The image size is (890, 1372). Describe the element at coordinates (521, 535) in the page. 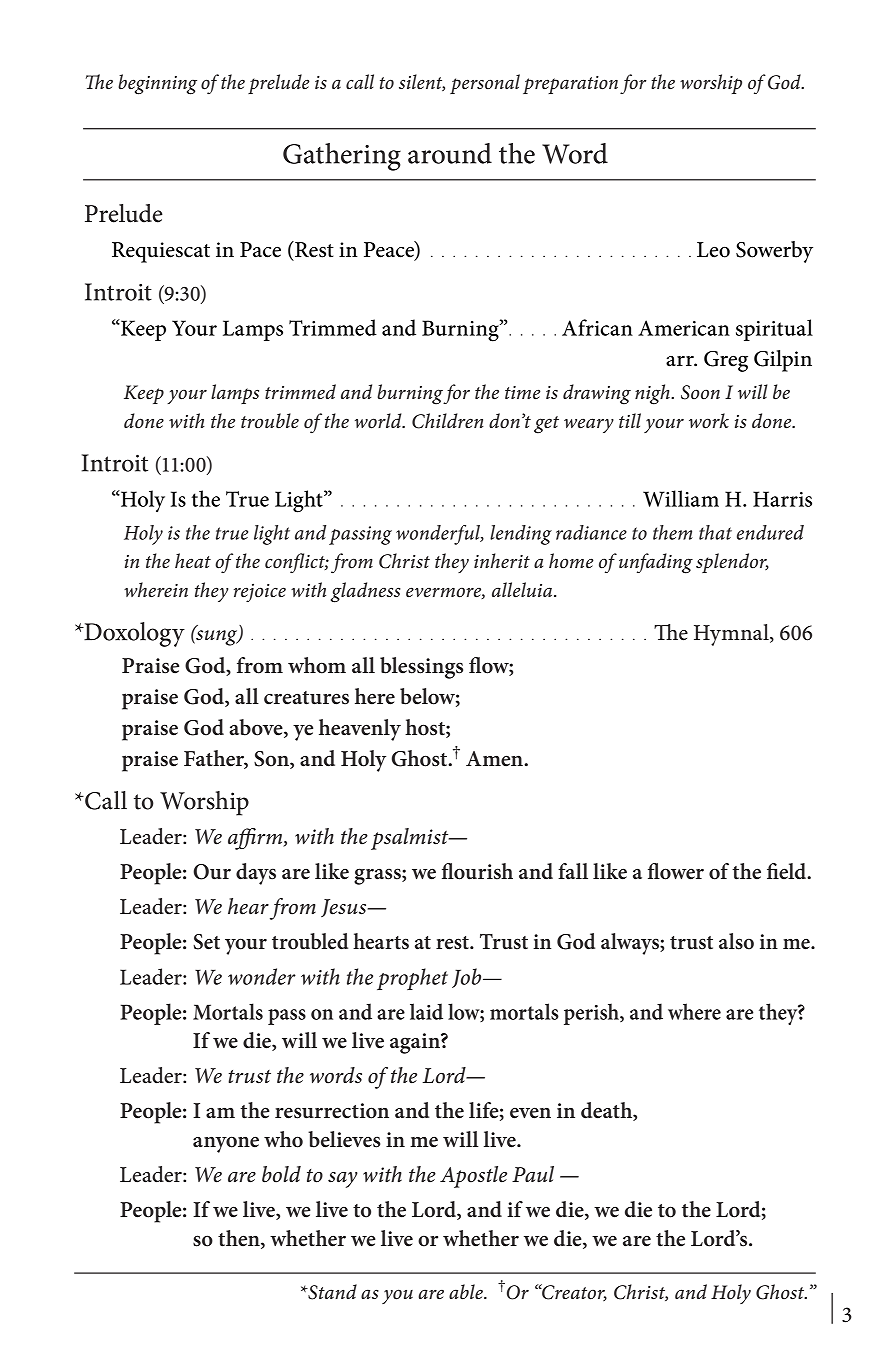

I see `lending` at that location.
